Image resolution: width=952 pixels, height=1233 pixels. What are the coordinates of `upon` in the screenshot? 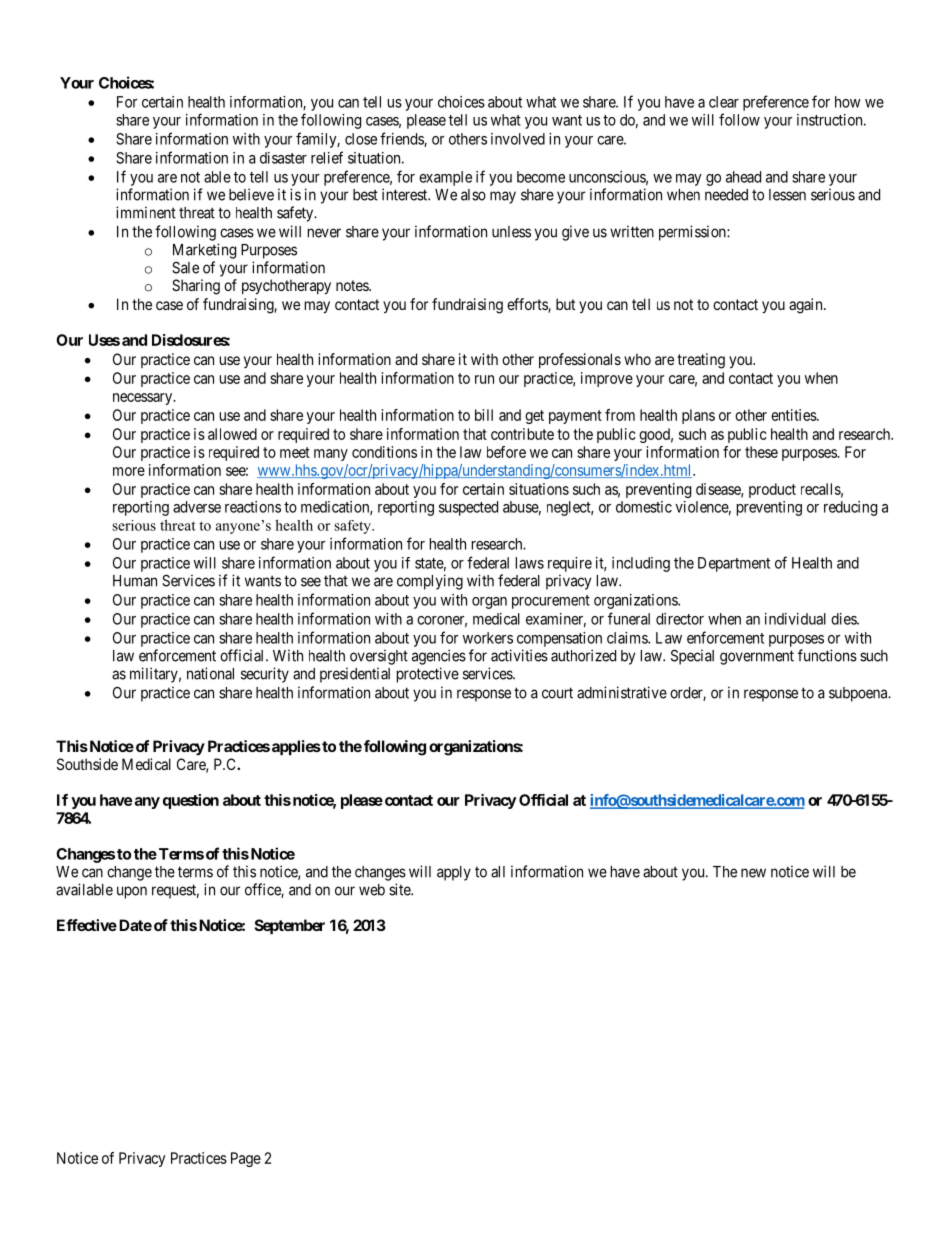 It's located at (132, 892).
